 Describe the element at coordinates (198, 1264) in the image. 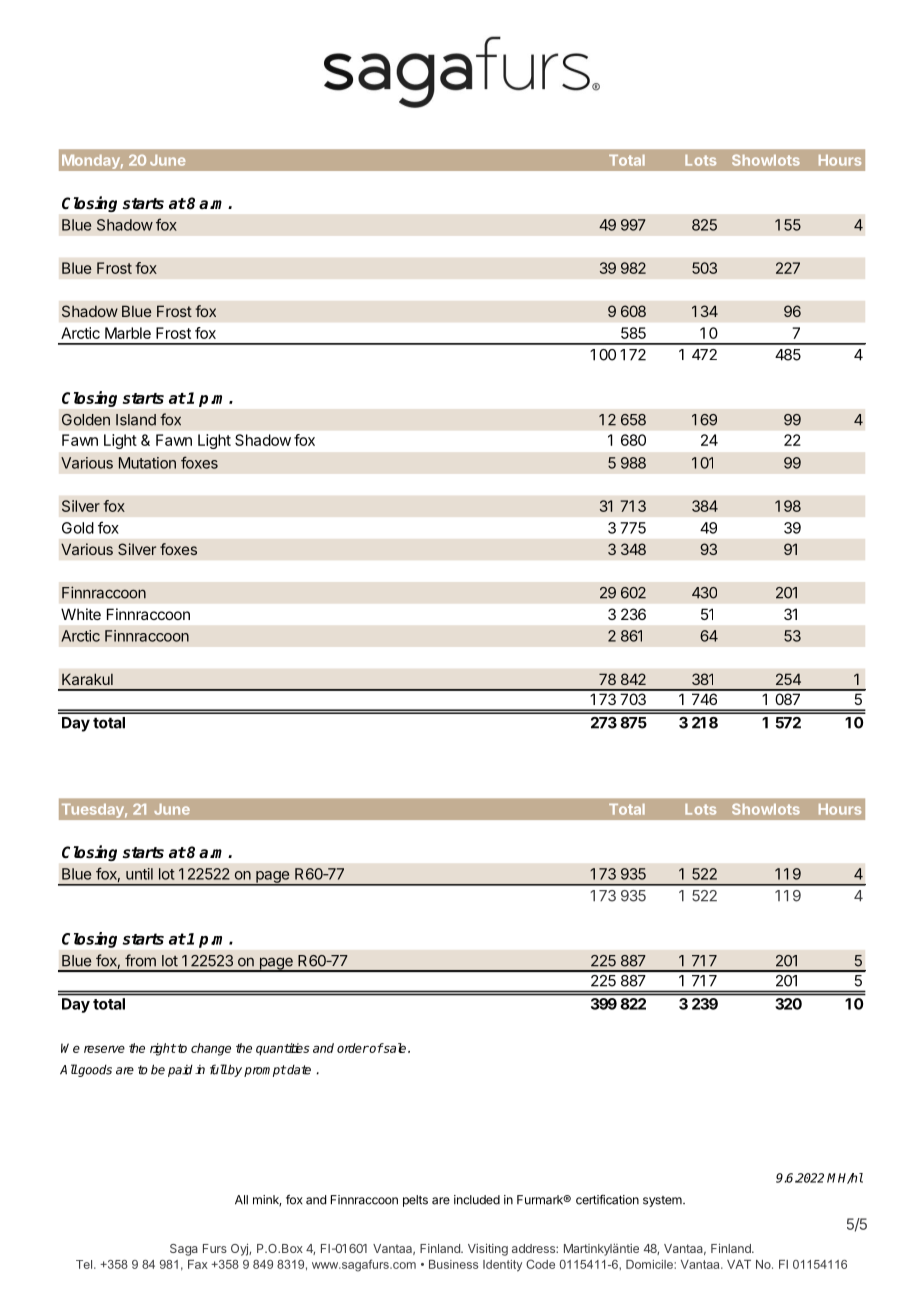

I see `Fax` at that location.
